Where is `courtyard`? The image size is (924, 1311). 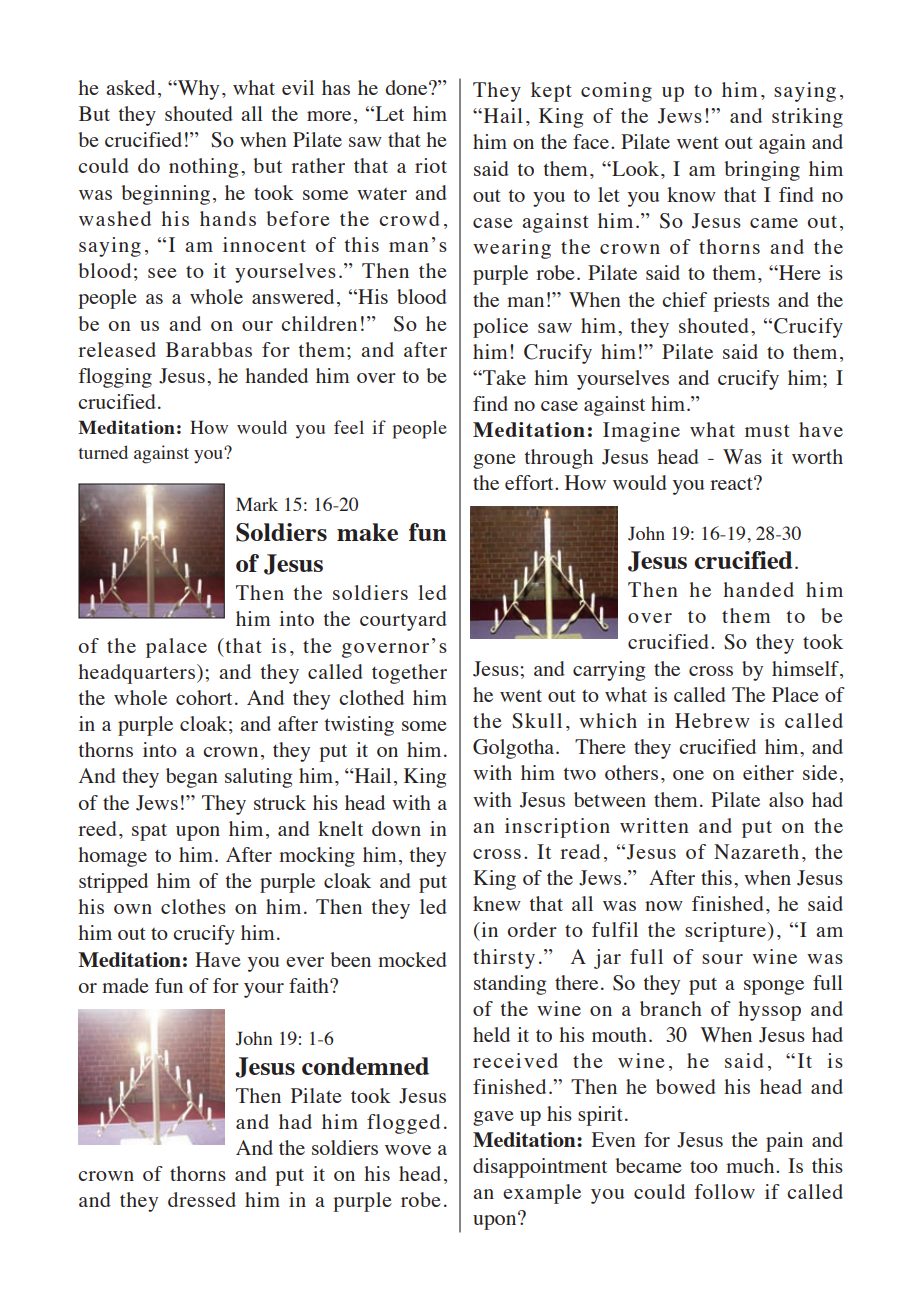
courtyard is located at coordinates (403, 621).
